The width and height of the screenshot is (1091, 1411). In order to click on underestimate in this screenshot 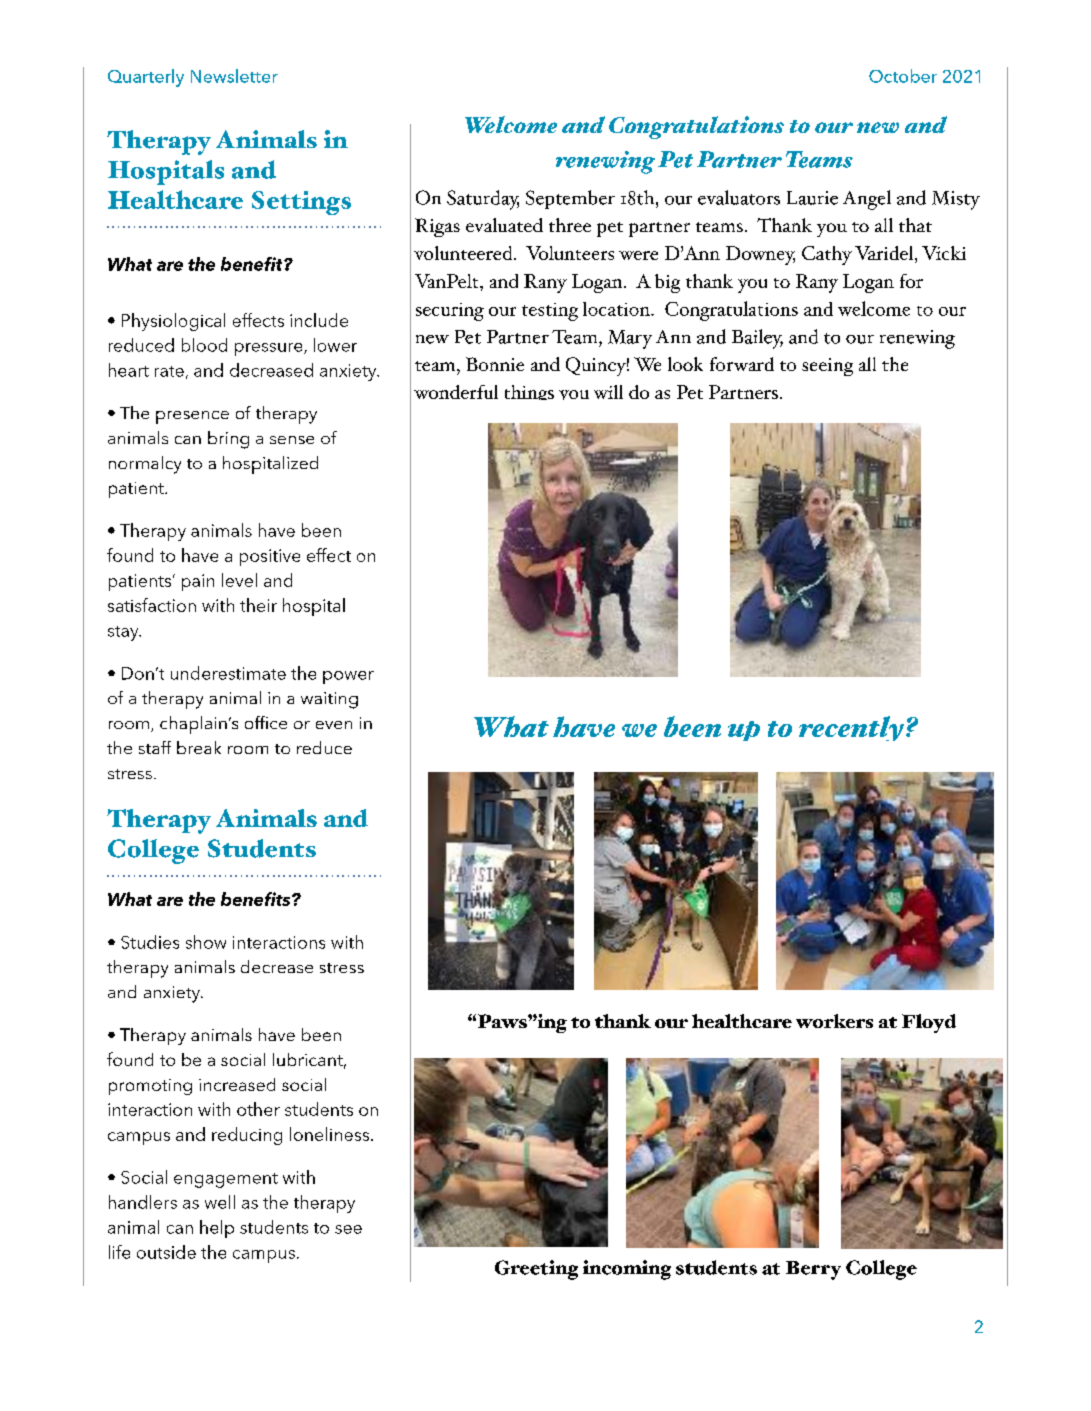, I will do `click(228, 673)`.
